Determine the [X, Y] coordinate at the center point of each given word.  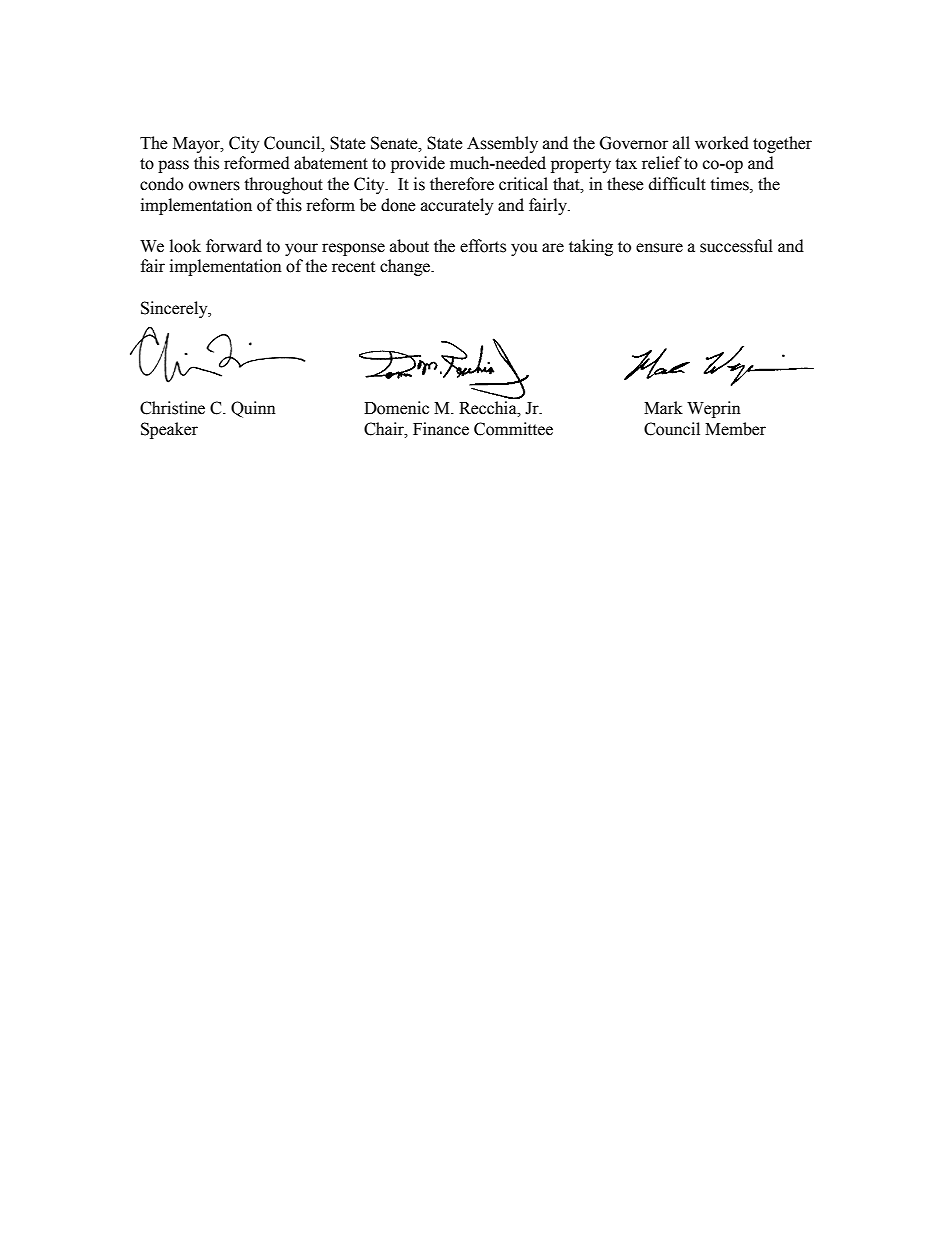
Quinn [253, 409]
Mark [663, 408]
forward [234, 246]
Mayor [197, 145]
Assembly [502, 144]
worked [722, 143]
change [406, 267]
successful [736, 246]
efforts [483, 246]
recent [353, 267]
